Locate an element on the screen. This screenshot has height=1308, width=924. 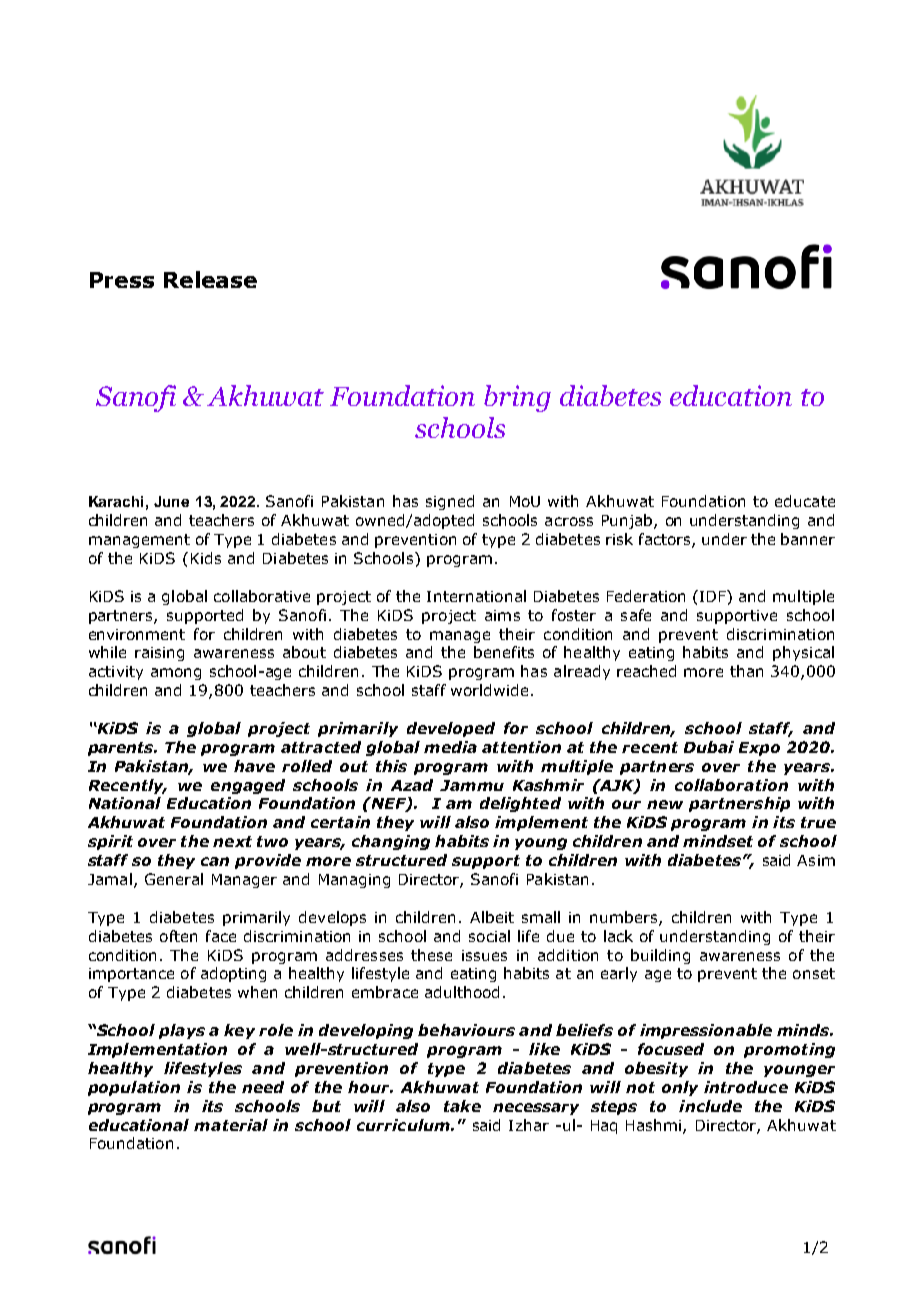
material is located at coordinates (231, 1125).
